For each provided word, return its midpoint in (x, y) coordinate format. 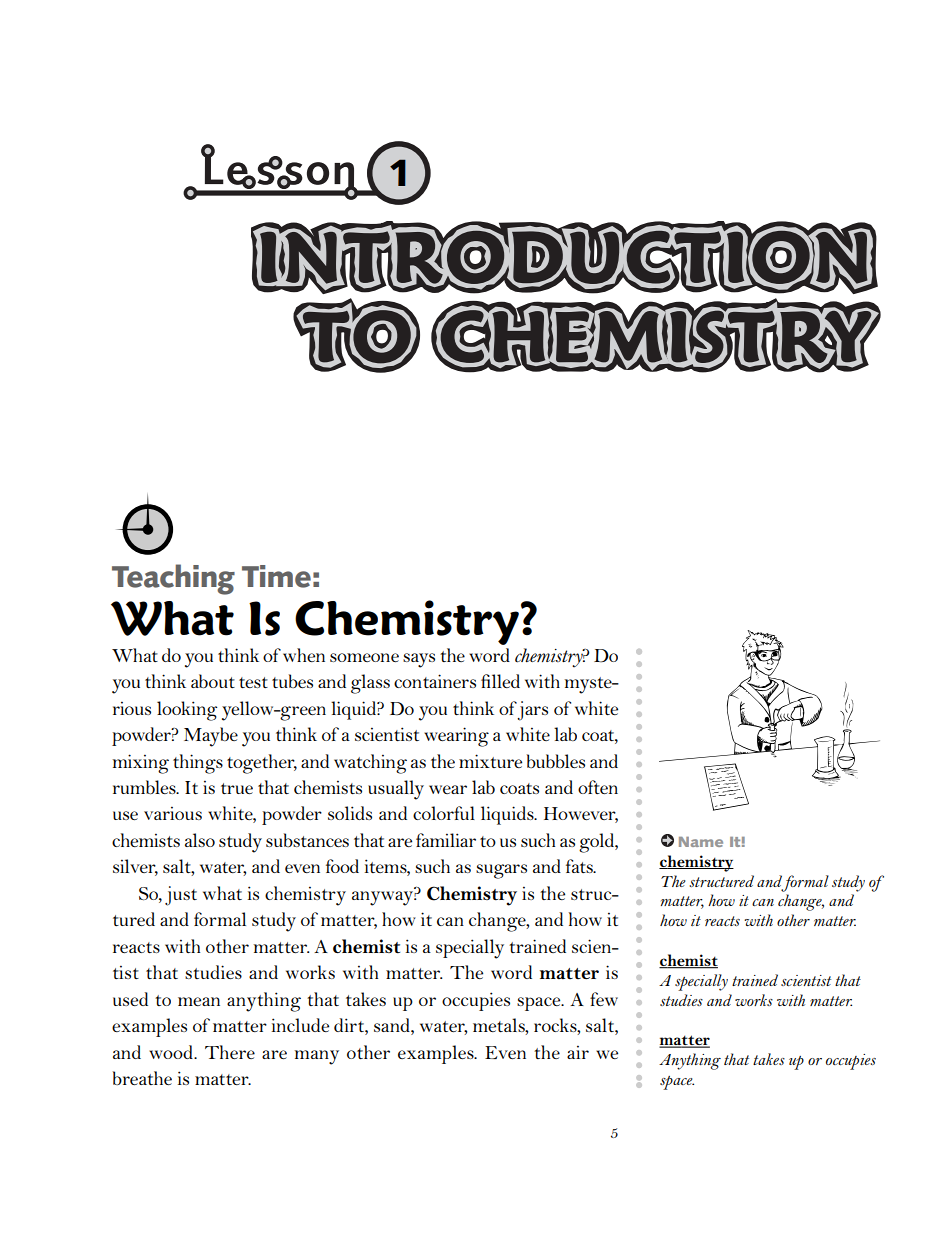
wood (172, 1052)
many (316, 1057)
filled (500, 681)
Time (276, 576)
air (578, 1052)
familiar (446, 840)
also (200, 840)
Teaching (173, 579)
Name (701, 842)
